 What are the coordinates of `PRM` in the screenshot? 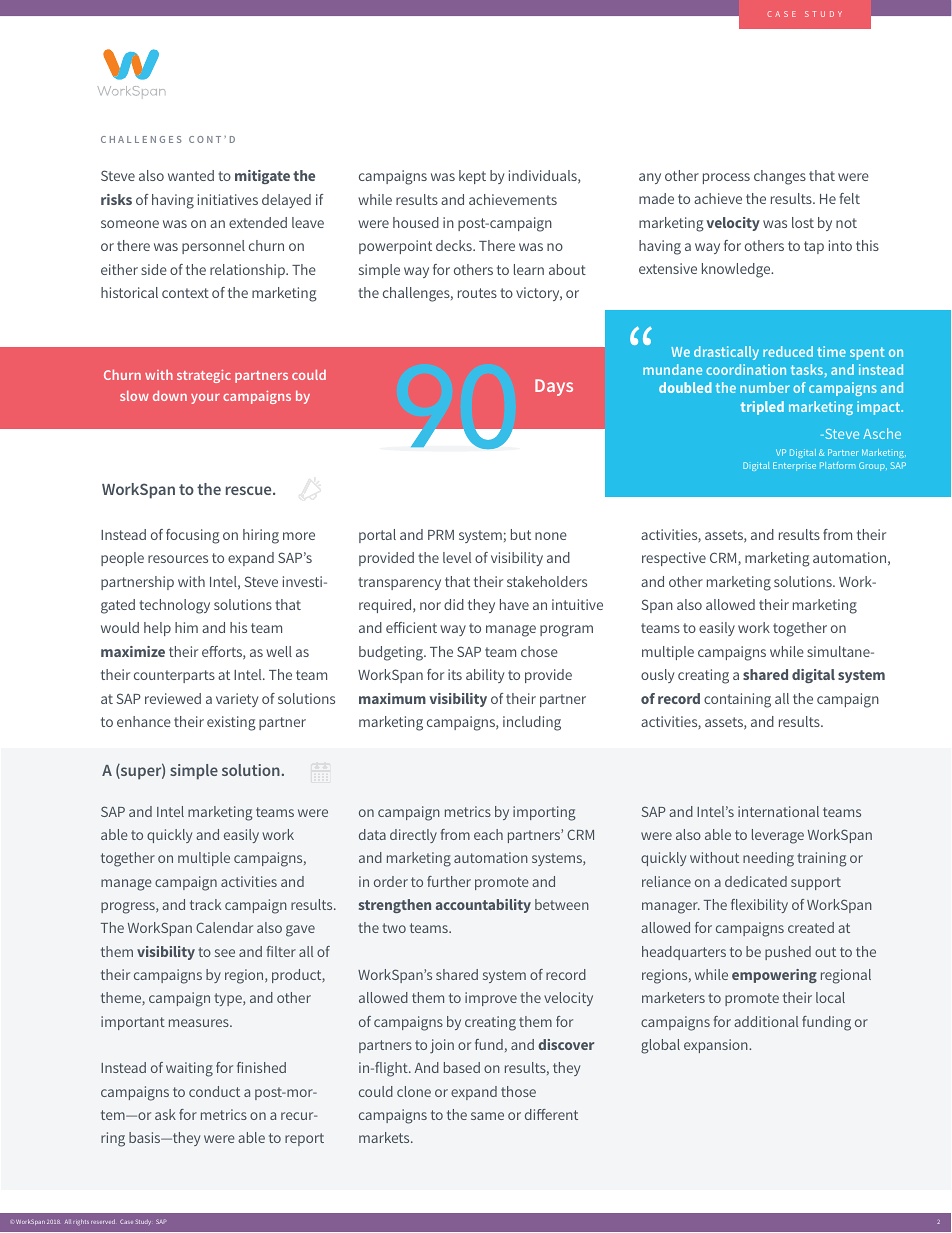 It's located at (441, 535).
